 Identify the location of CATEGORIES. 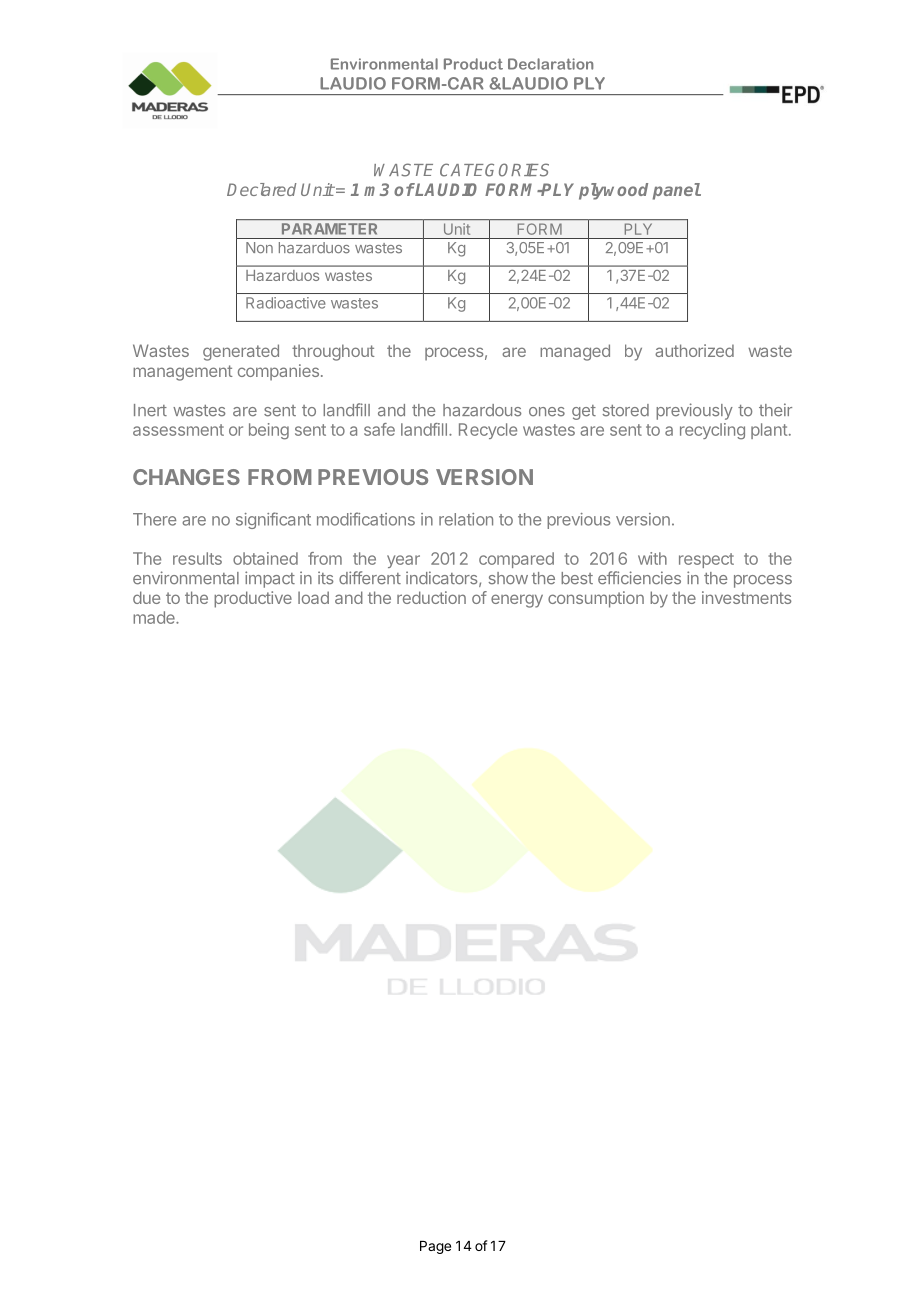
(494, 170).
